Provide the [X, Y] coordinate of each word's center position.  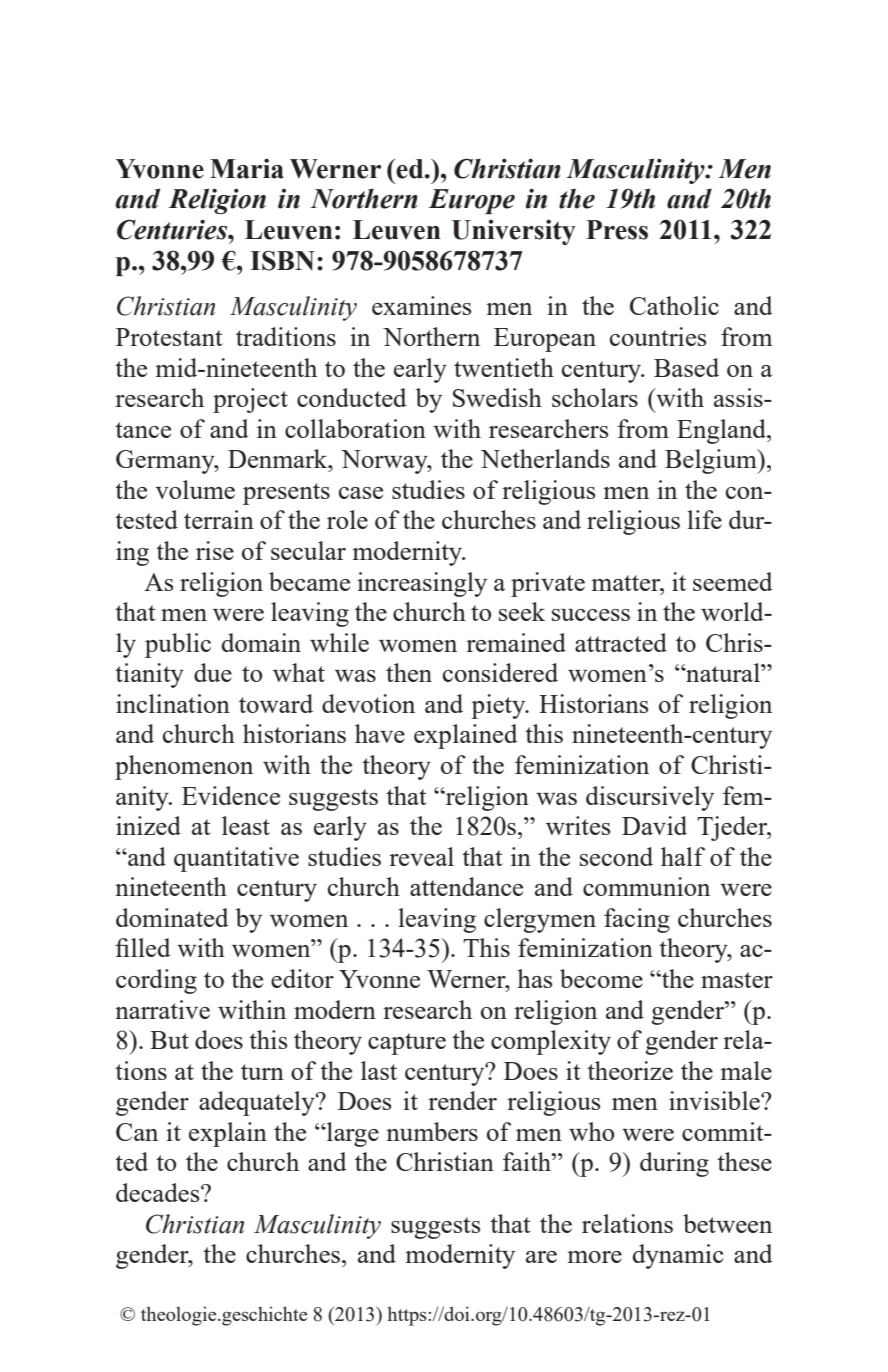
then [409, 672]
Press [617, 230]
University [514, 232]
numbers [432, 1131]
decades [159, 1192]
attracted [621, 642]
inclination [173, 703]
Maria [247, 168]
